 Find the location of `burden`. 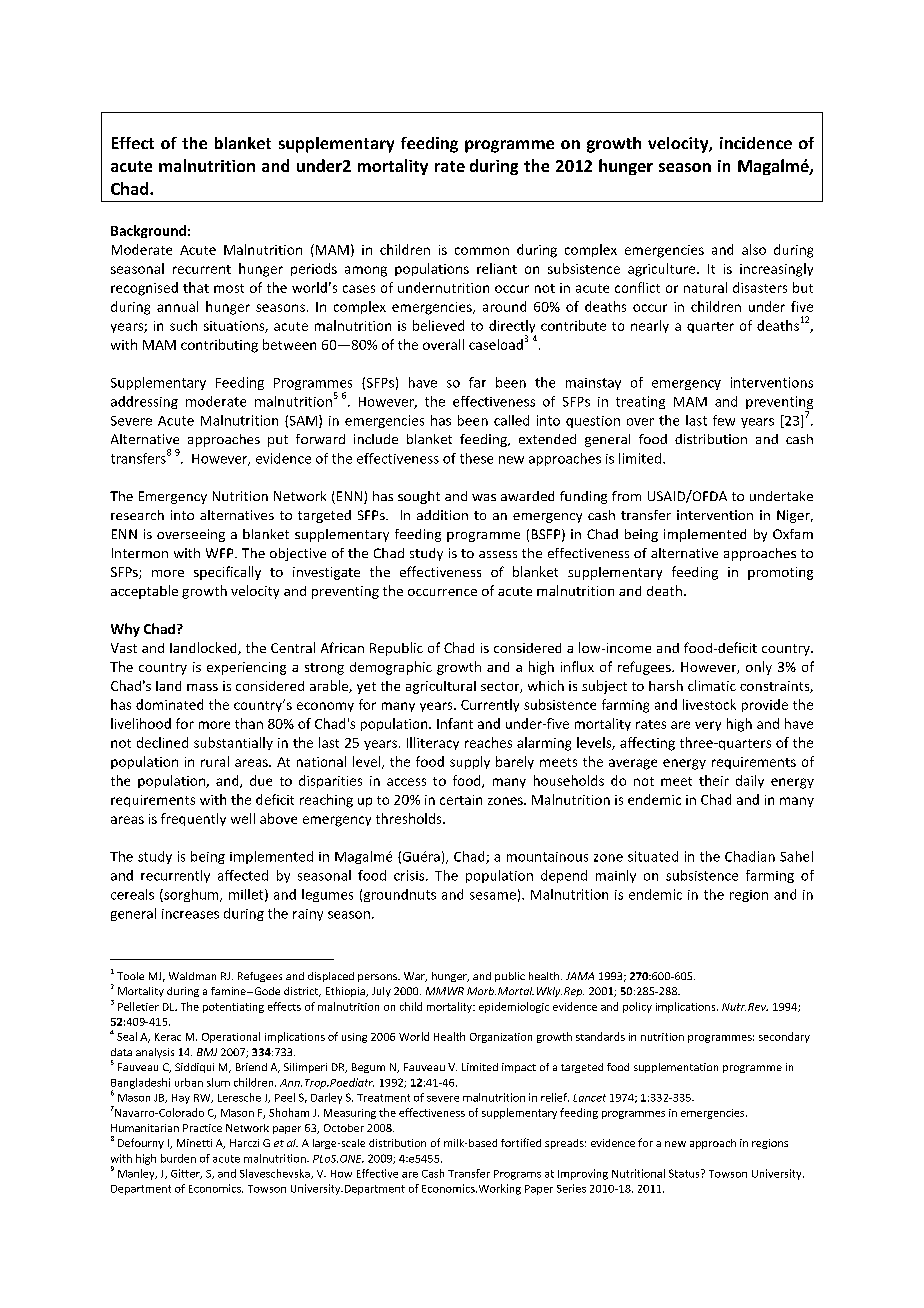

burden is located at coordinates (178, 1158).
